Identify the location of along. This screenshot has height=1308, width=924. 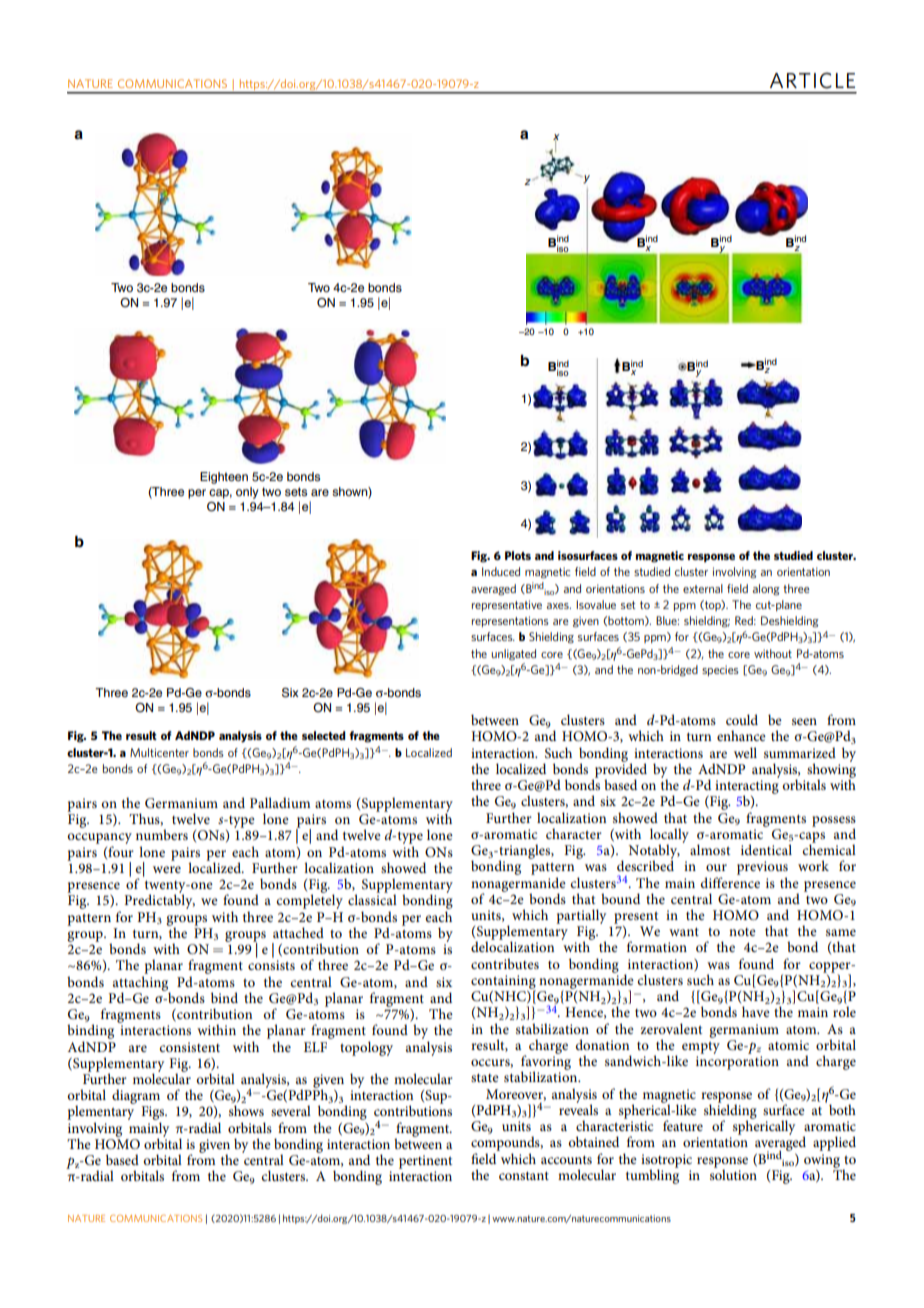
(766, 590).
